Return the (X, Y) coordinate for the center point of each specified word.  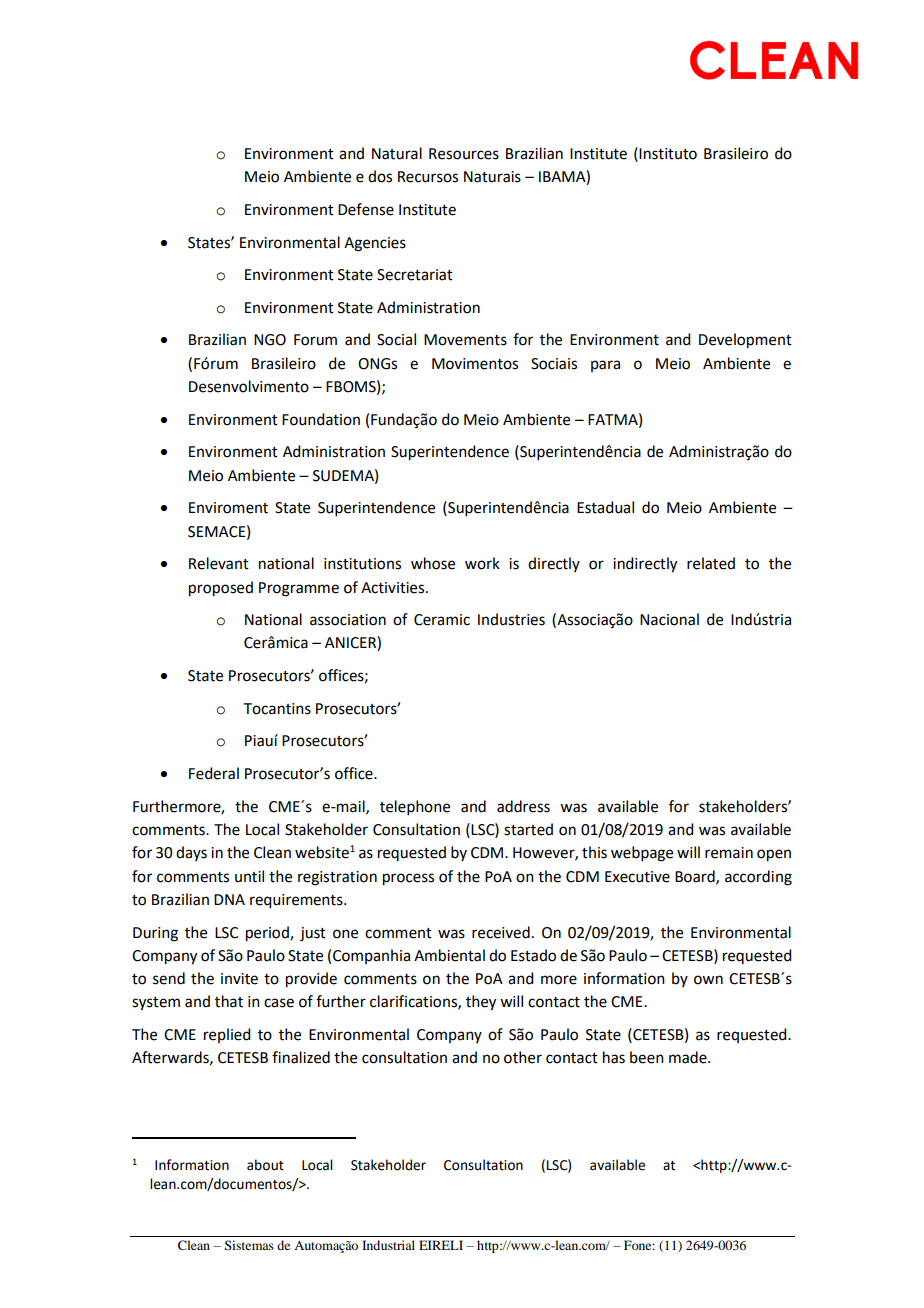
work (482, 563)
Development (745, 341)
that (229, 1001)
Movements (465, 340)
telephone (415, 807)
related (711, 563)
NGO (270, 340)
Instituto (668, 154)
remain (729, 853)
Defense (366, 209)
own (708, 980)
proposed (221, 589)
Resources (464, 154)
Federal (214, 773)
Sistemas (249, 1245)
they (481, 1003)
